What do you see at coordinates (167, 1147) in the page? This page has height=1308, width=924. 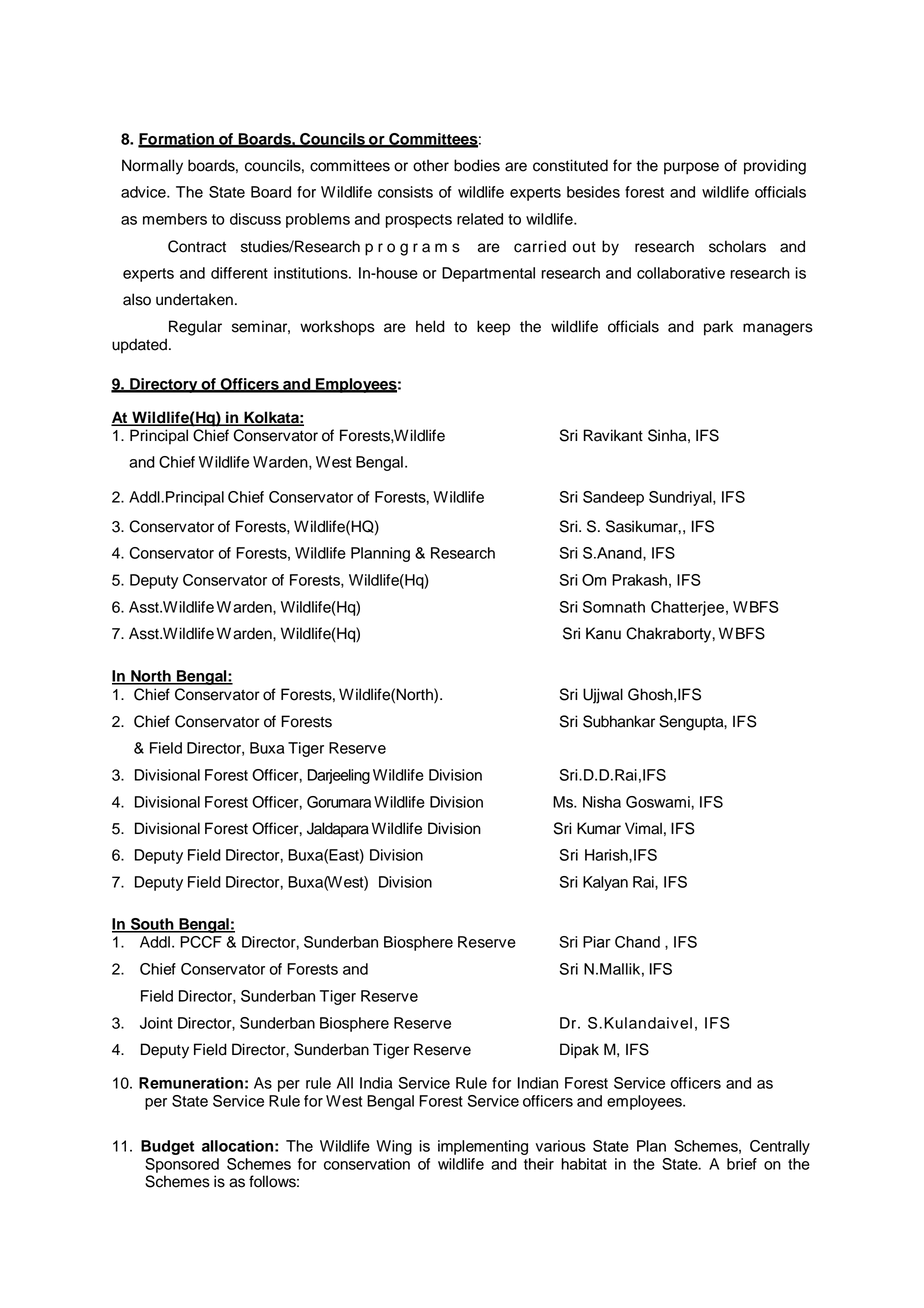 I see `Budget` at bounding box center [167, 1147].
